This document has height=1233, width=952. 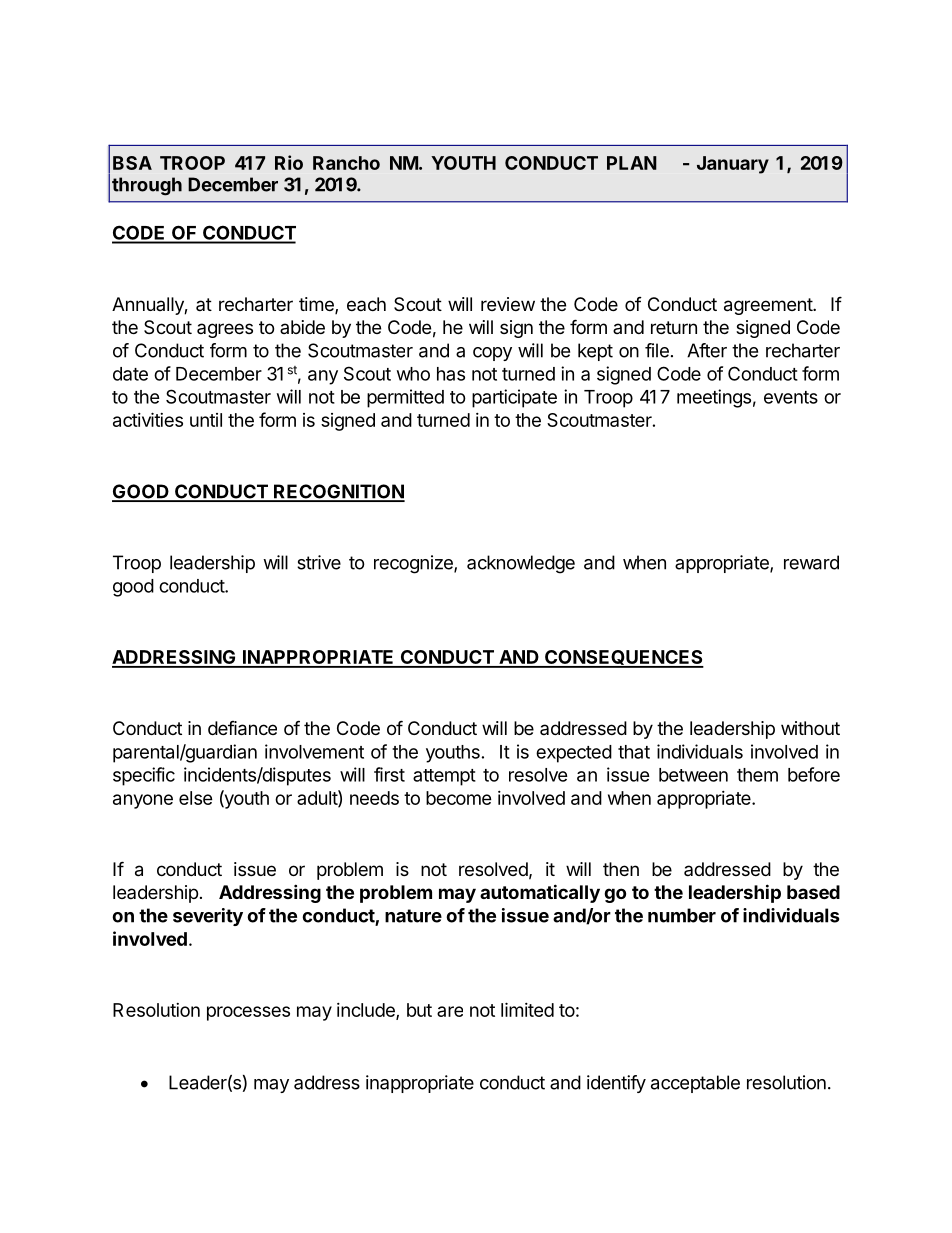 What do you see at coordinates (319, 562) in the document?
I see `strive` at bounding box center [319, 562].
